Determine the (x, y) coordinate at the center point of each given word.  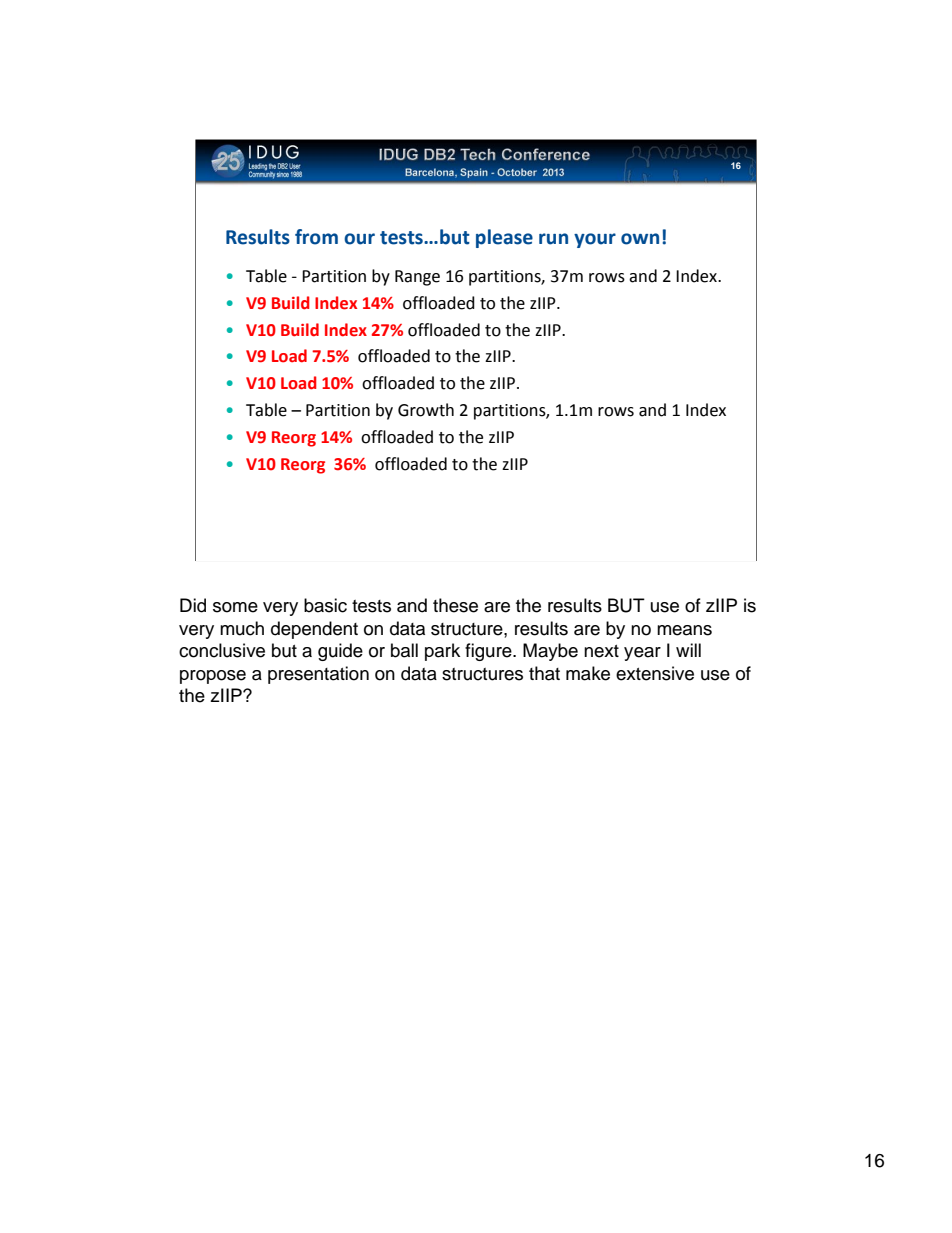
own (640, 239)
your (595, 240)
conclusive (222, 650)
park (442, 652)
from (316, 237)
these (455, 605)
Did (193, 605)
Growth (426, 410)
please (504, 238)
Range (417, 278)
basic (325, 605)
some (235, 607)
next (601, 651)
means (684, 630)
